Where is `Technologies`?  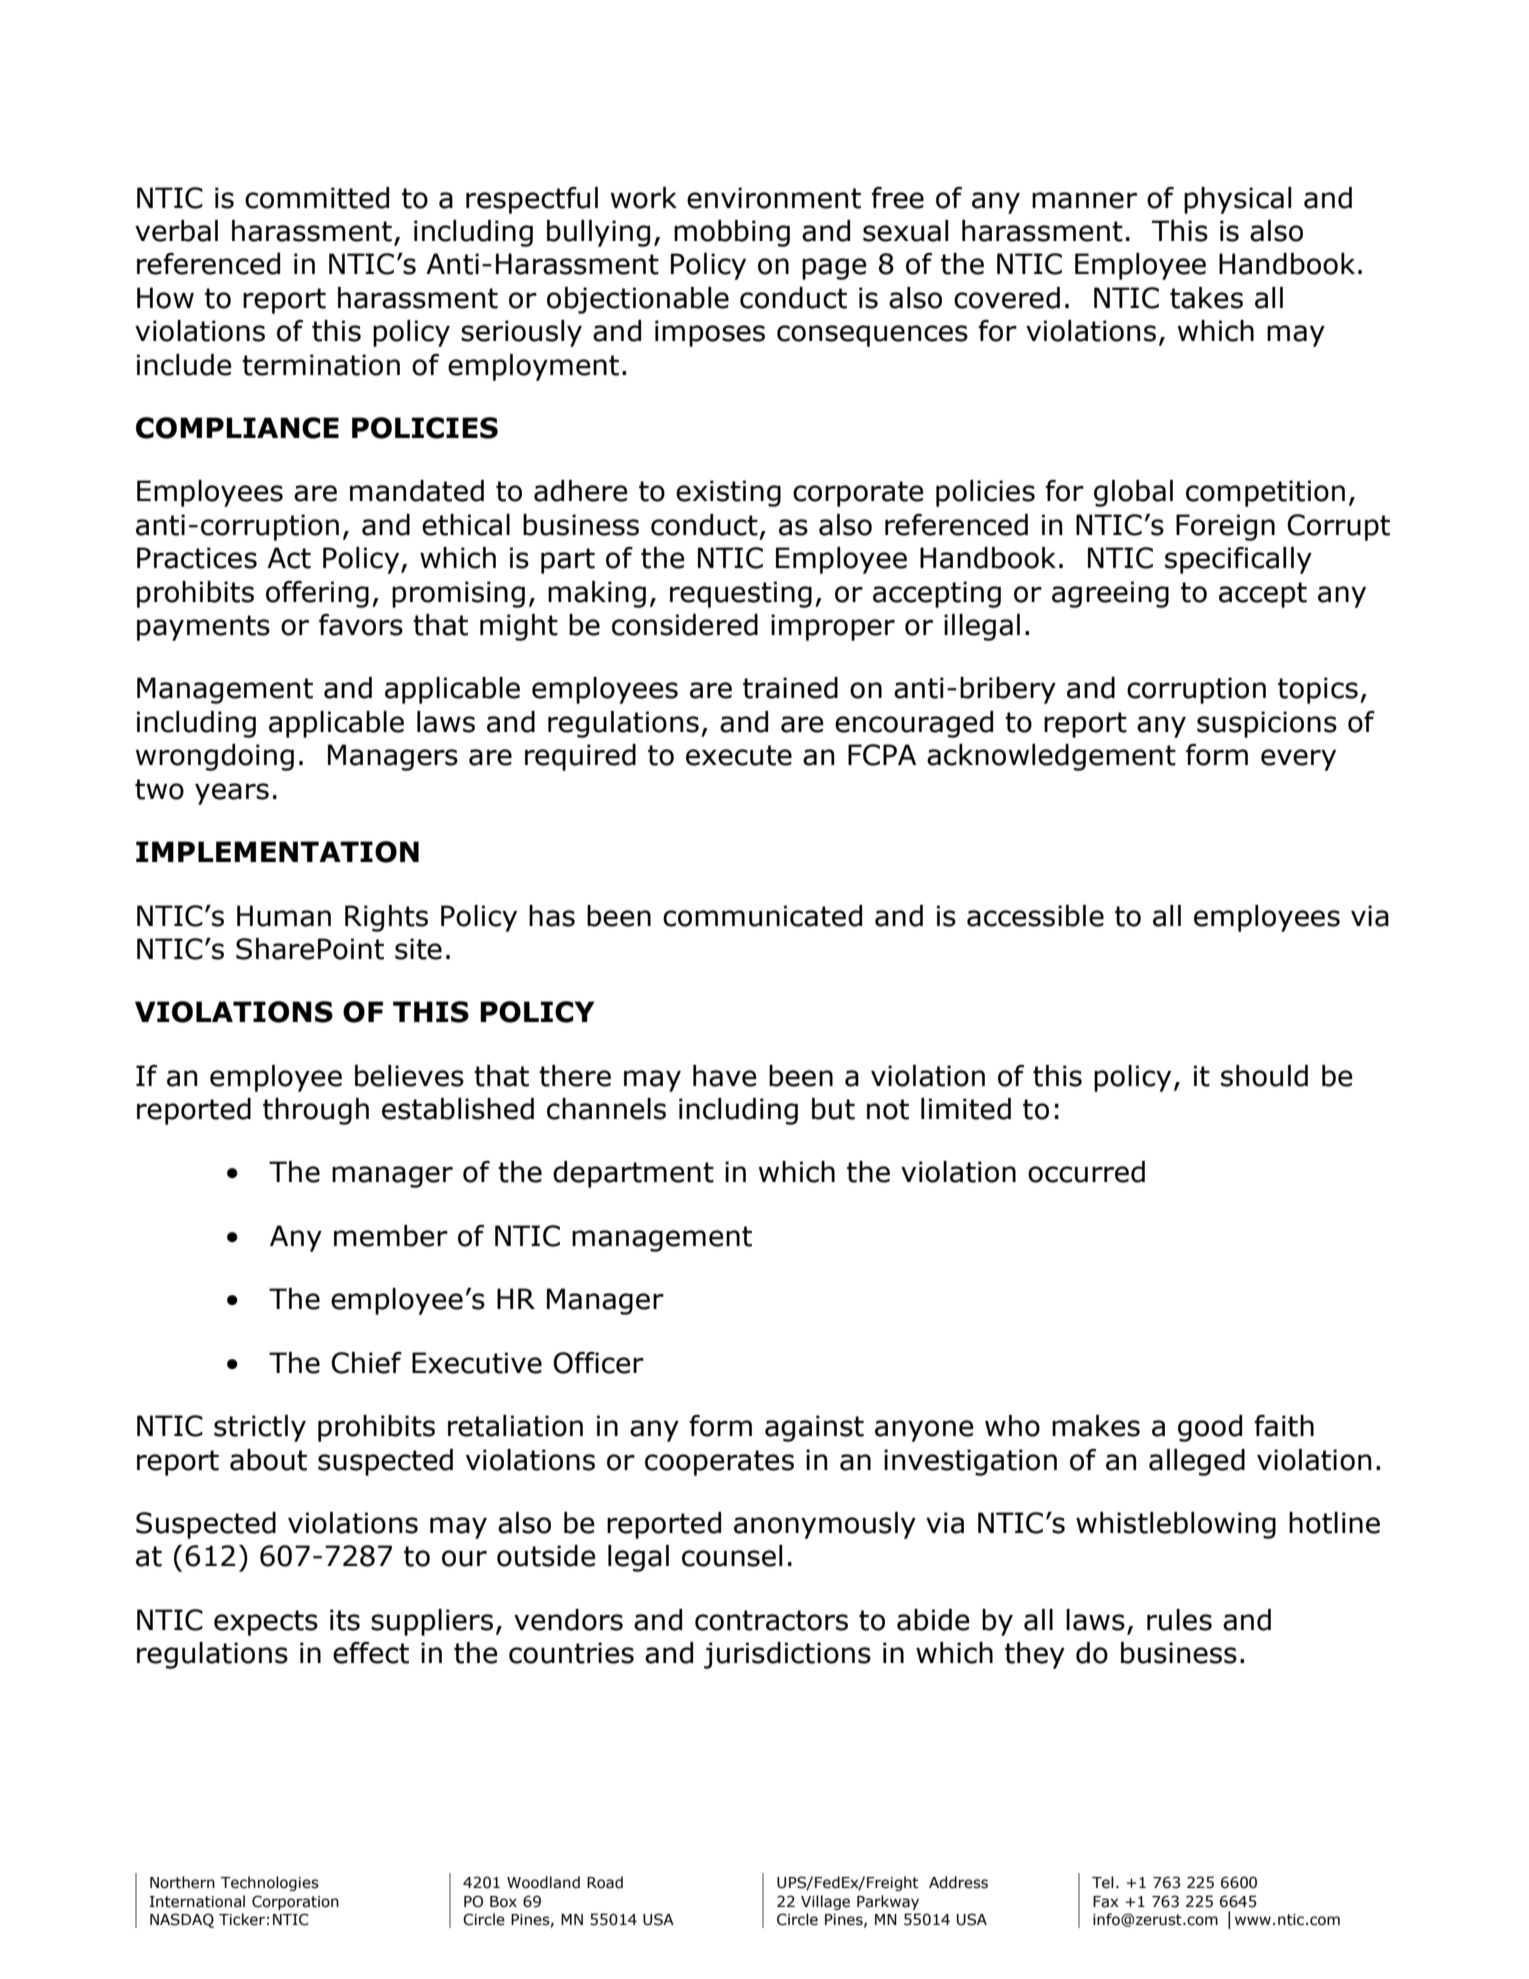
Technologies is located at coordinates (270, 1883).
